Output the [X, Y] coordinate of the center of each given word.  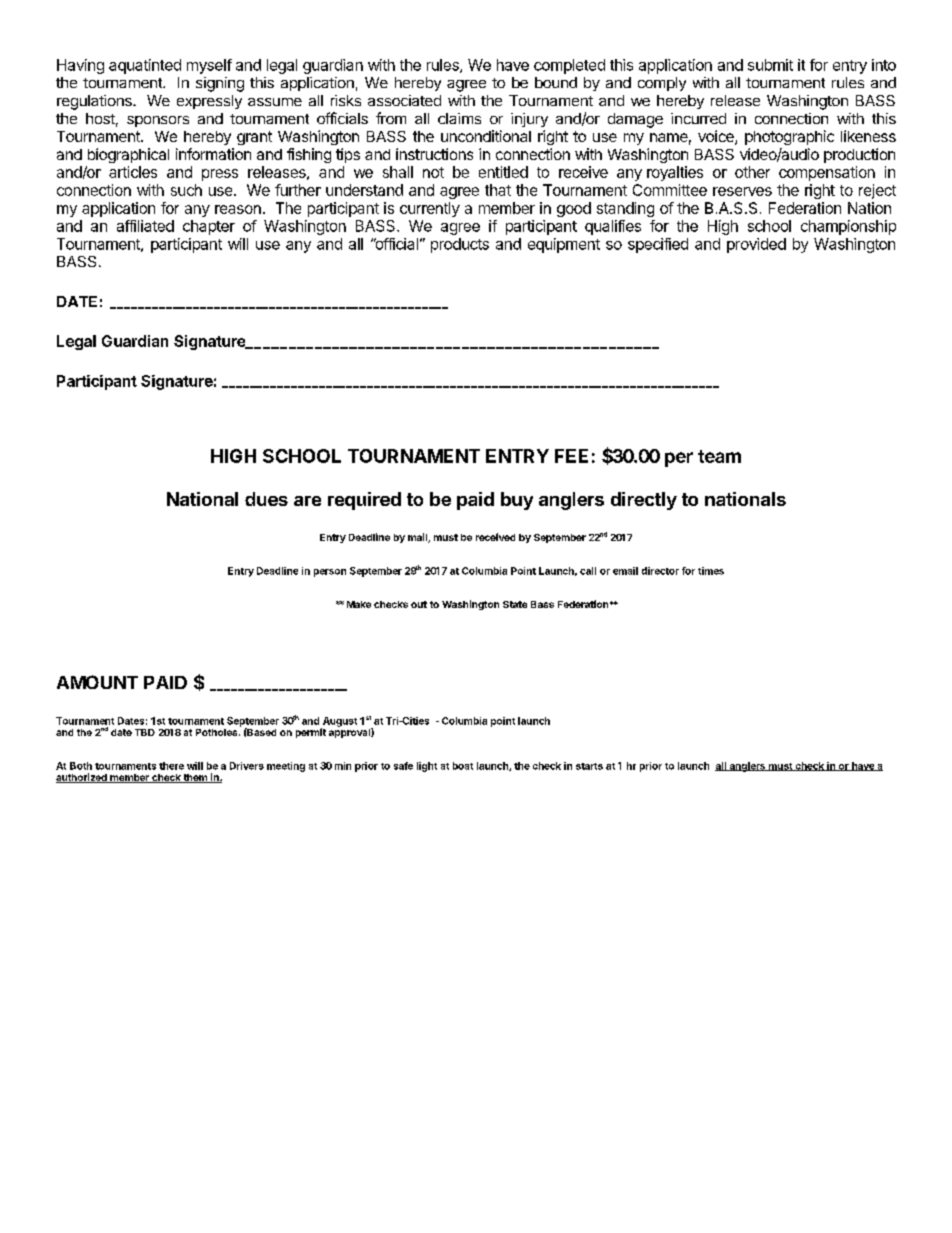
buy [517, 501]
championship [848, 227]
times [711, 571]
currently [430, 209]
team [719, 456]
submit [770, 65]
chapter [209, 227]
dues [266, 499]
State [515, 604]
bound [556, 82]
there [171, 766]
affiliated [145, 226]
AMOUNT [97, 682]
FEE [571, 456]
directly [644, 501]
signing [220, 84]
